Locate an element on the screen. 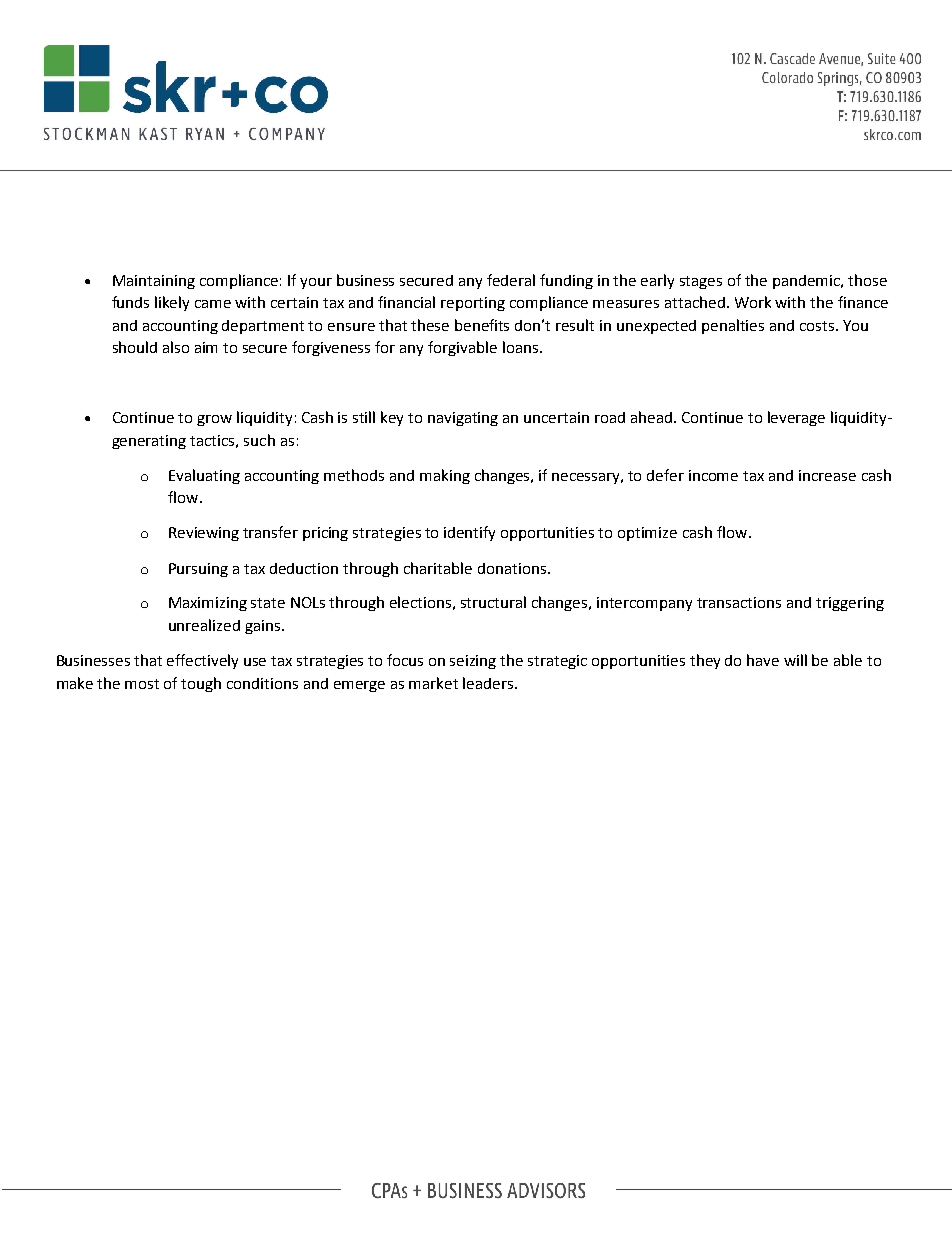 This screenshot has height=1233, width=952. Maintaining is located at coordinates (154, 282).
